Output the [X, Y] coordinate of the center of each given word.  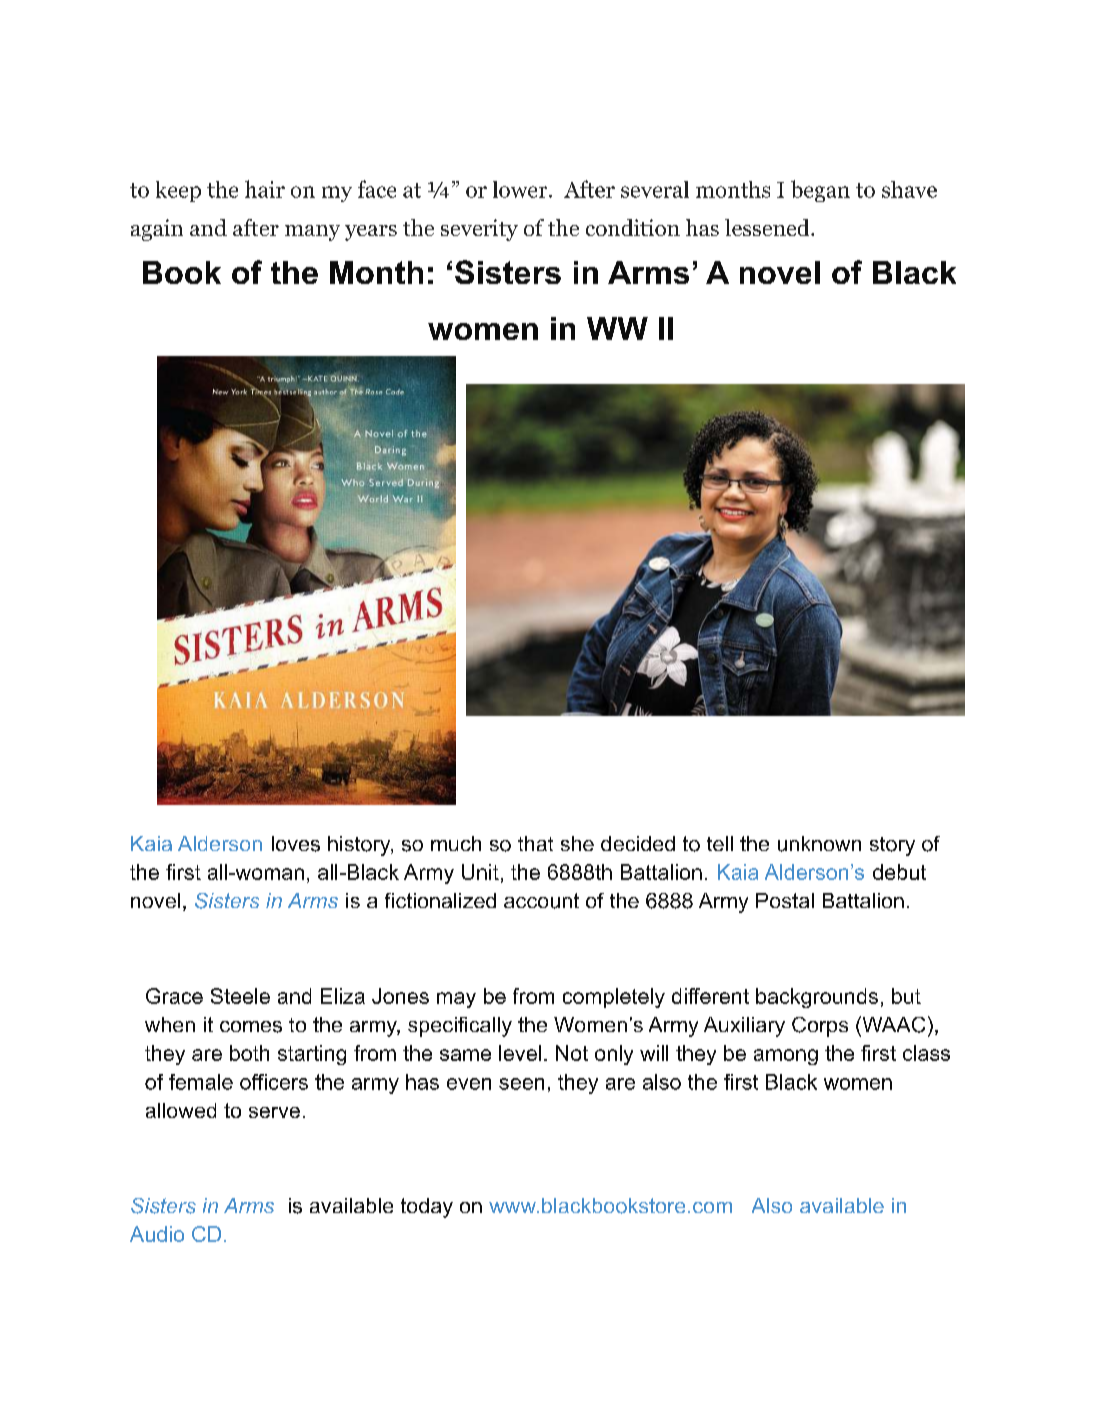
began [820, 191]
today [427, 1208]
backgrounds [817, 998]
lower [521, 189]
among [786, 1057]
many [312, 233]
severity [479, 230]
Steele [240, 996]
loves [296, 844]
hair [265, 189]
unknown [819, 844]
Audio [157, 1234]
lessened [768, 227]
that [535, 843]
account [541, 901]
